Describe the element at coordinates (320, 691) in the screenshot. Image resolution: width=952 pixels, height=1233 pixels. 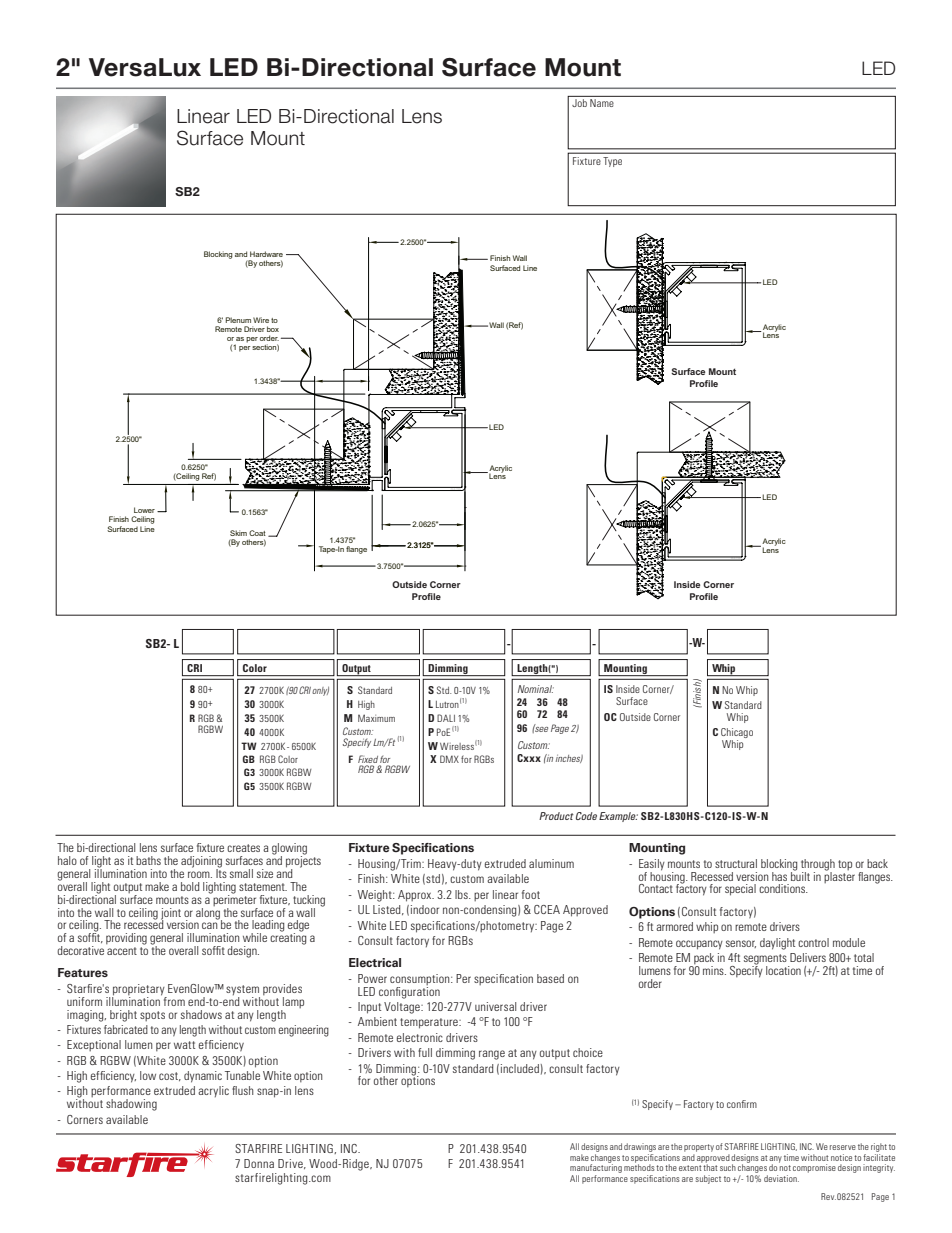
I see `only` at that location.
